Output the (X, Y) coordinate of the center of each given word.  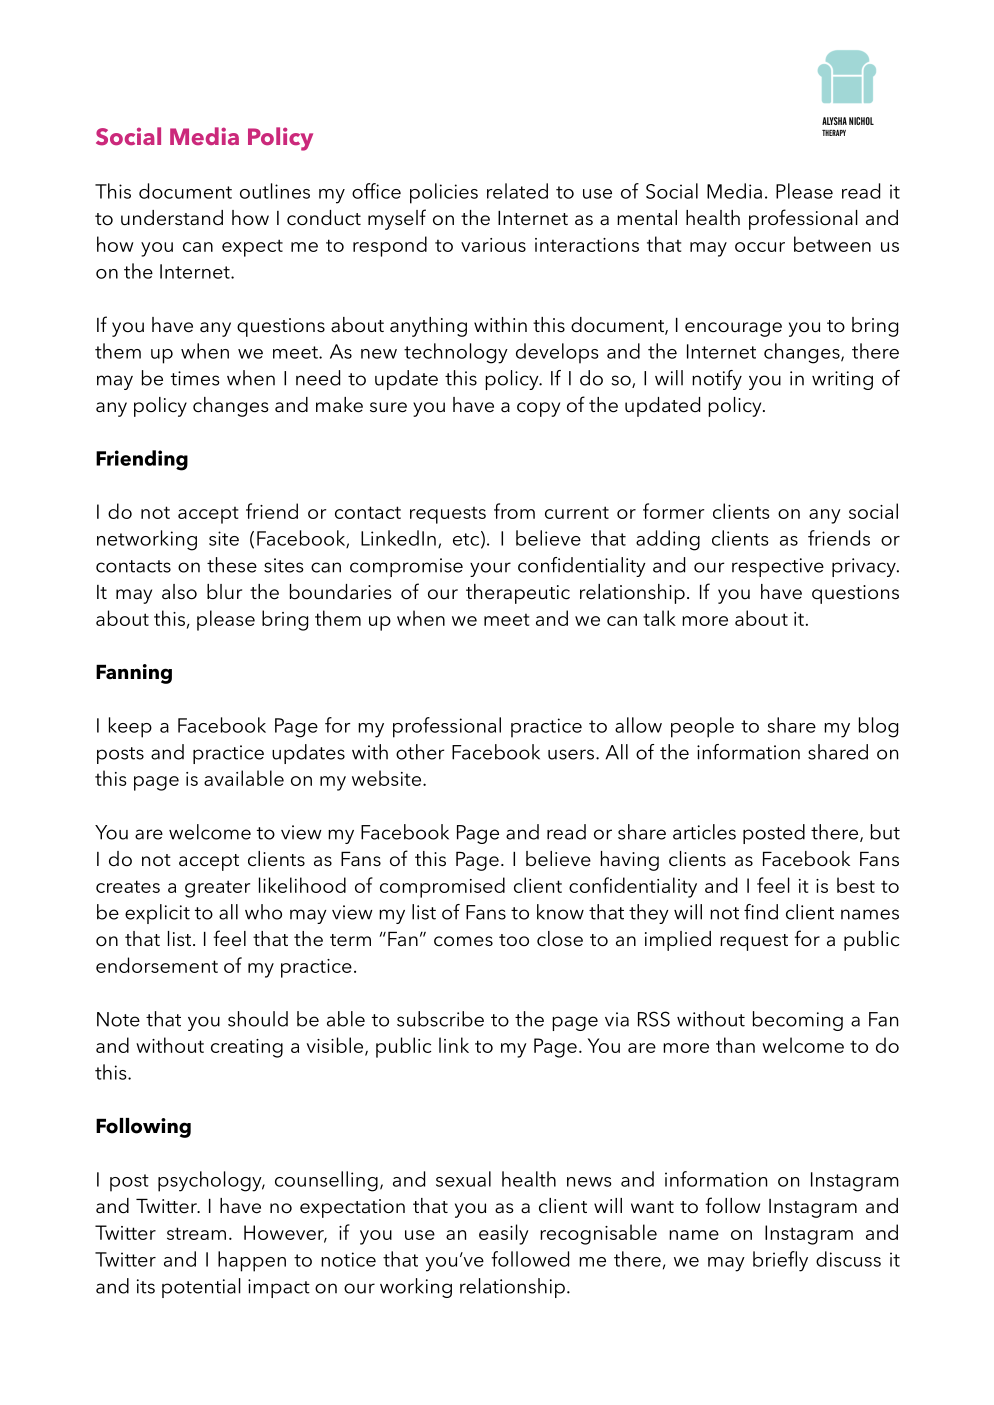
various (493, 245)
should (258, 1019)
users (571, 754)
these (232, 565)
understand (172, 218)
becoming (798, 1021)
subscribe (440, 1019)
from (514, 511)
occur (760, 247)
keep (130, 727)
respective (778, 567)
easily (504, 1234)
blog (878, 727)
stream (196, 1233)
